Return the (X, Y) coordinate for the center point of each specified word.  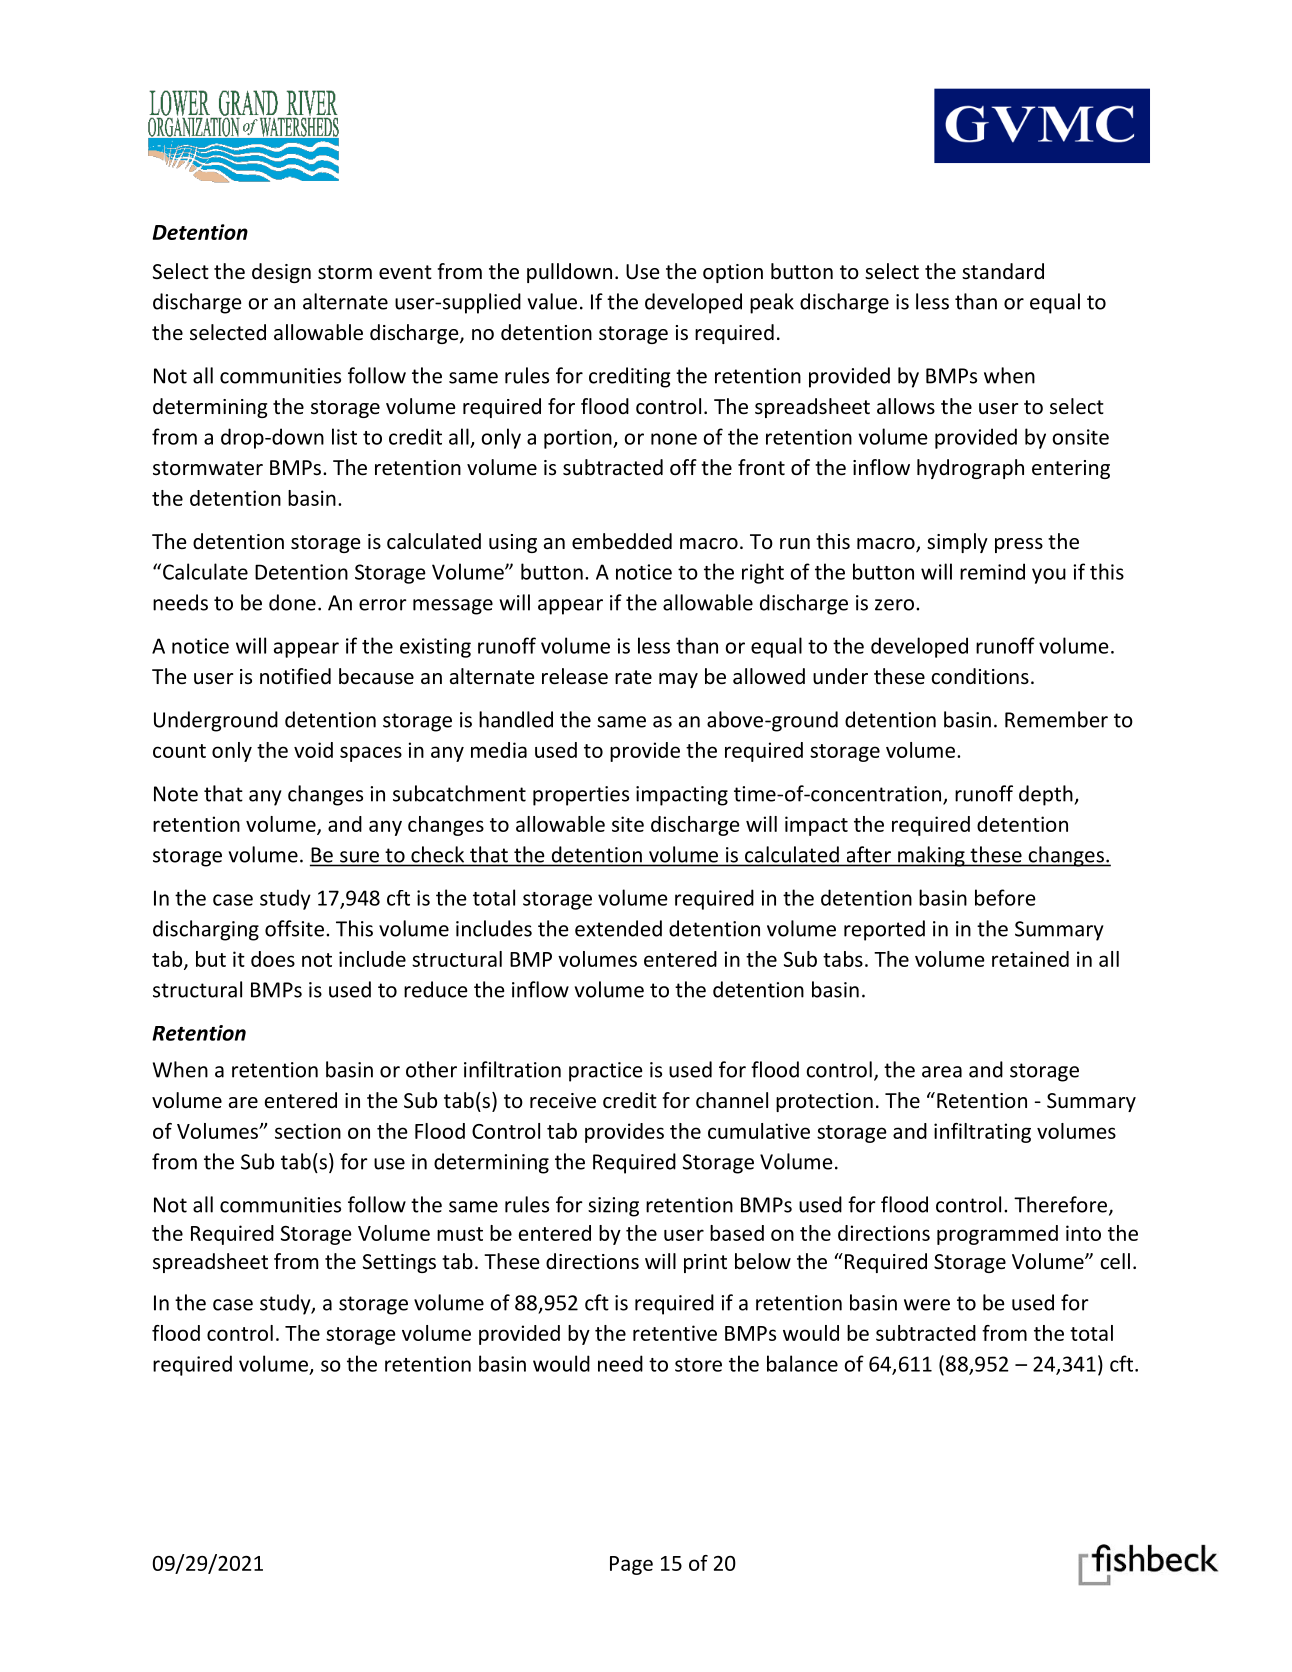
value (552, 301)
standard (1003, 271)
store (698, 1365)
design (281, 273)
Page (631, 1565)
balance (802, 1363)
